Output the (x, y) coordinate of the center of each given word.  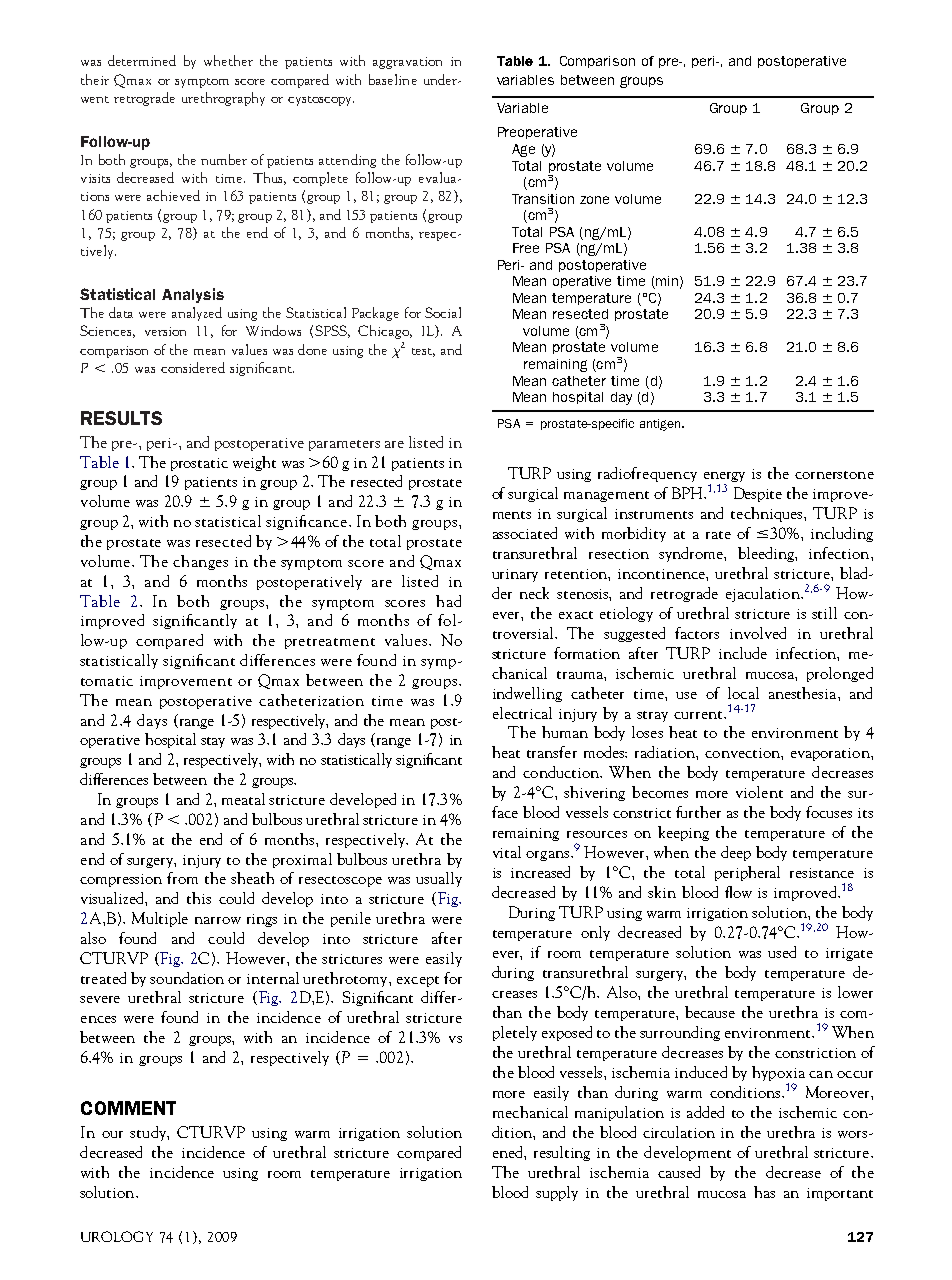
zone (594, 200)
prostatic (199, 464)
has (764, 1192)
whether (228, 60)
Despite (758, 494)
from (182, 878)
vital (507, 852)
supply (557, 1193)
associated (525, 533)
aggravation (407, 63)
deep (736, 853)
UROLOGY (117, 1236)
